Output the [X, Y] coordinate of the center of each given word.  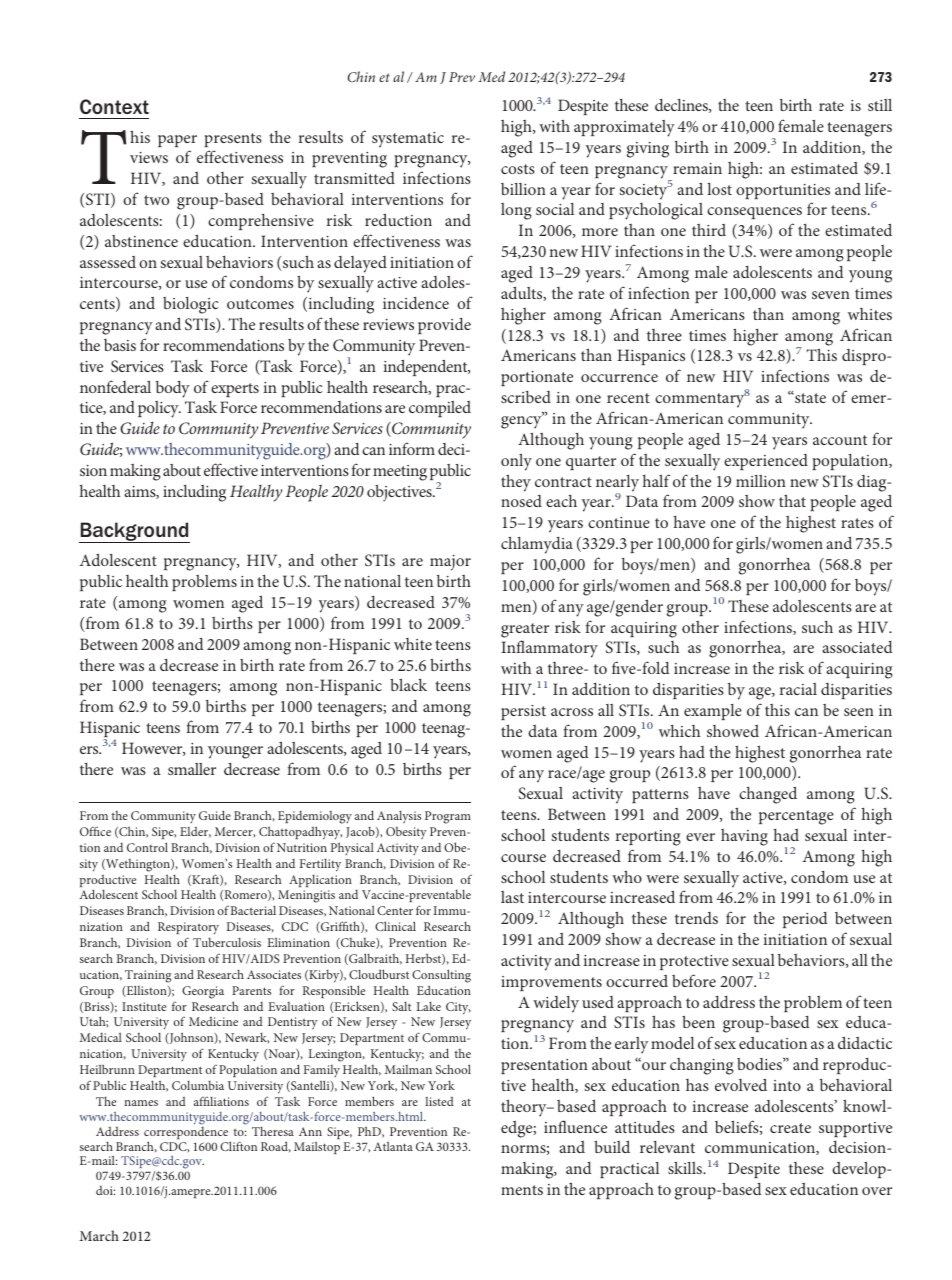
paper [177, 141]
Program [448, 817]
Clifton [238, 1146]
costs [518, 169]
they [516, 483]
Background [134, 532]
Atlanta [393, 1146]
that [792, 500]
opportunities [783, 191]
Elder [195, 832]
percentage [796, 817]
